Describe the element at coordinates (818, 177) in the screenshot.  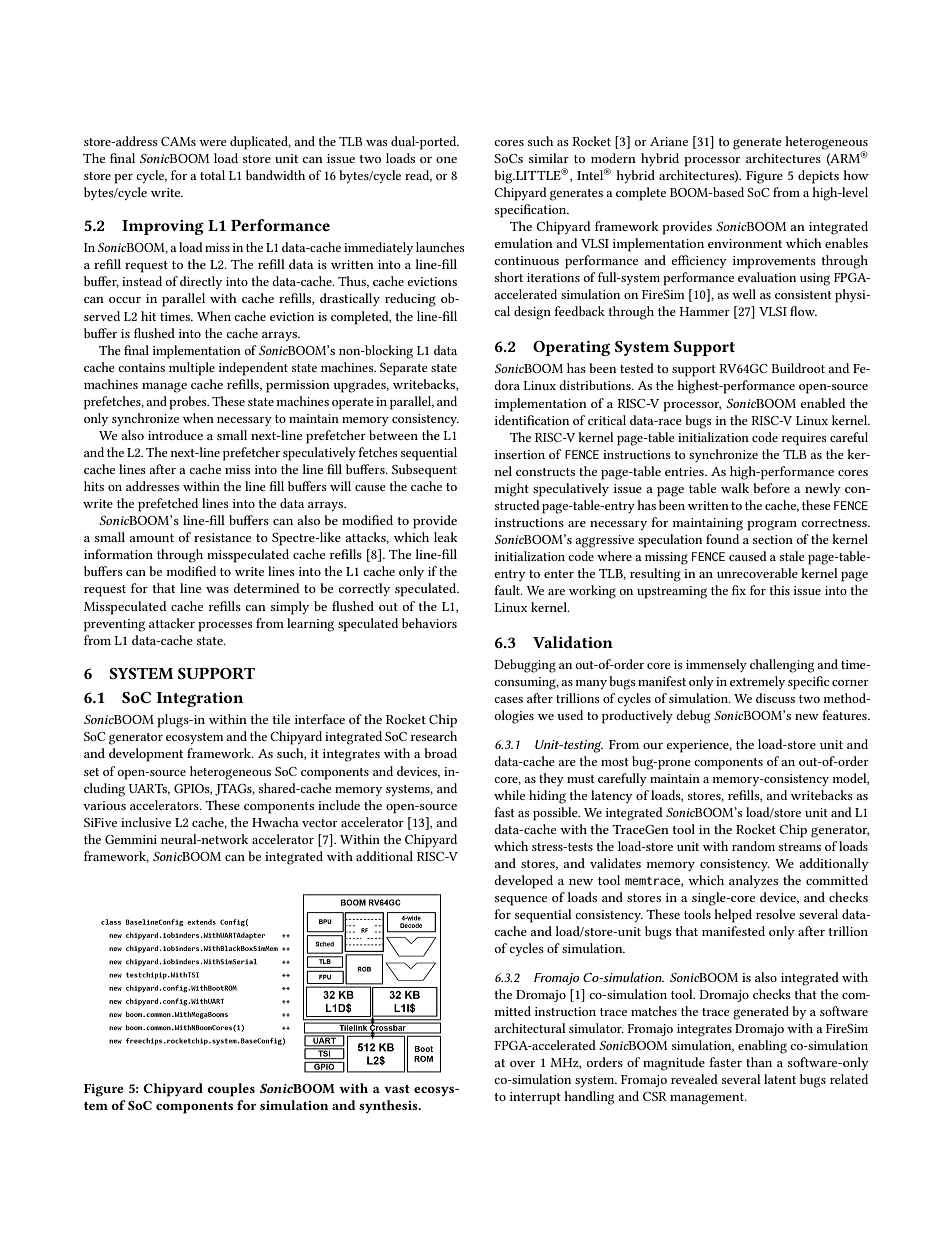
I see `depicts` at that location.
